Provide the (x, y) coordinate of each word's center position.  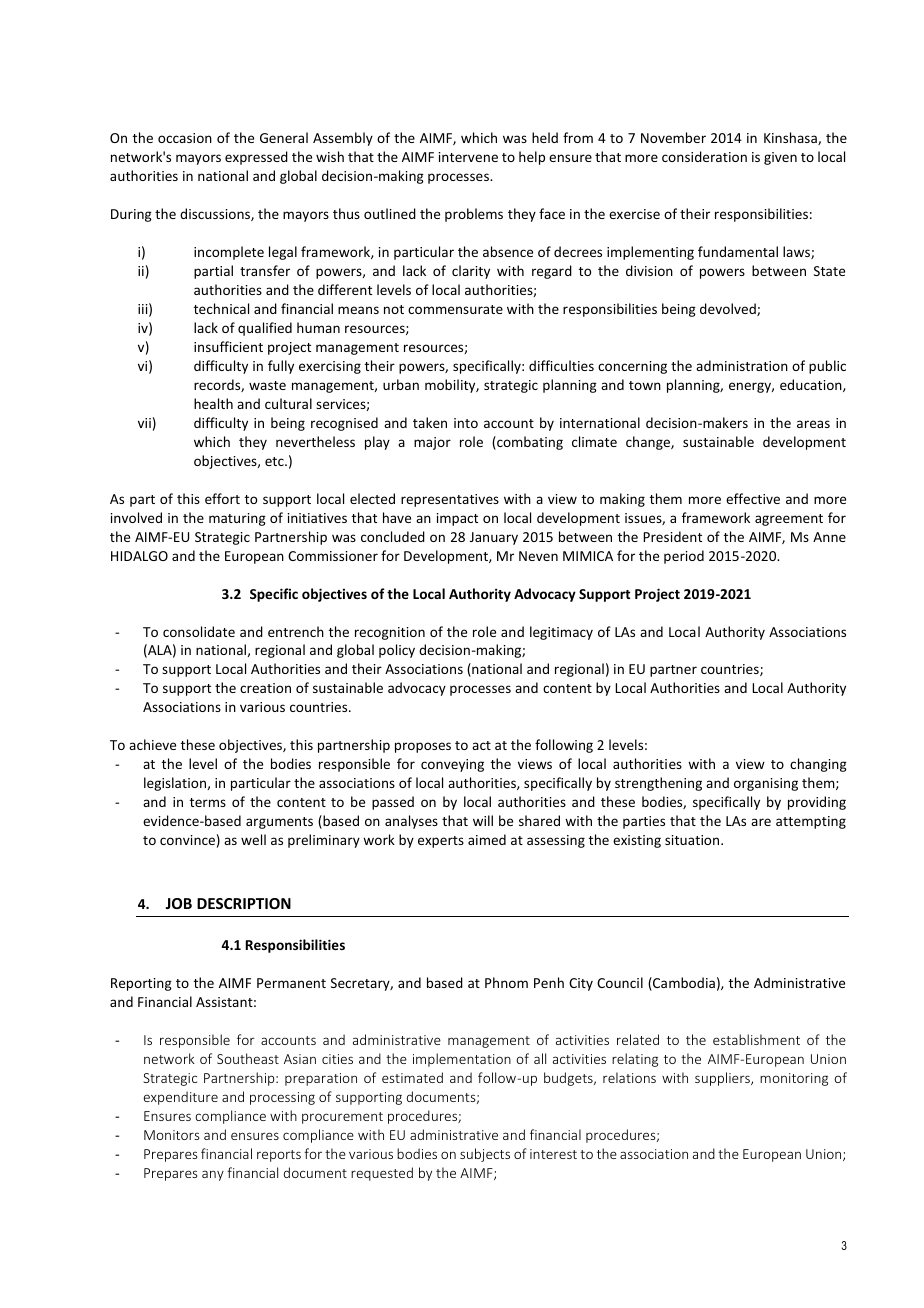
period (684, 557)
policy (397, 651)
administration (742, 365)
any (213, 1175)
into (466, 423)
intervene (468, 157)
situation (693, 840)
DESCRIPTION (244, 903)
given (780, 158)
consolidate (199, 631)
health (213, 403)
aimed (487, 839)
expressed (256, 158)
